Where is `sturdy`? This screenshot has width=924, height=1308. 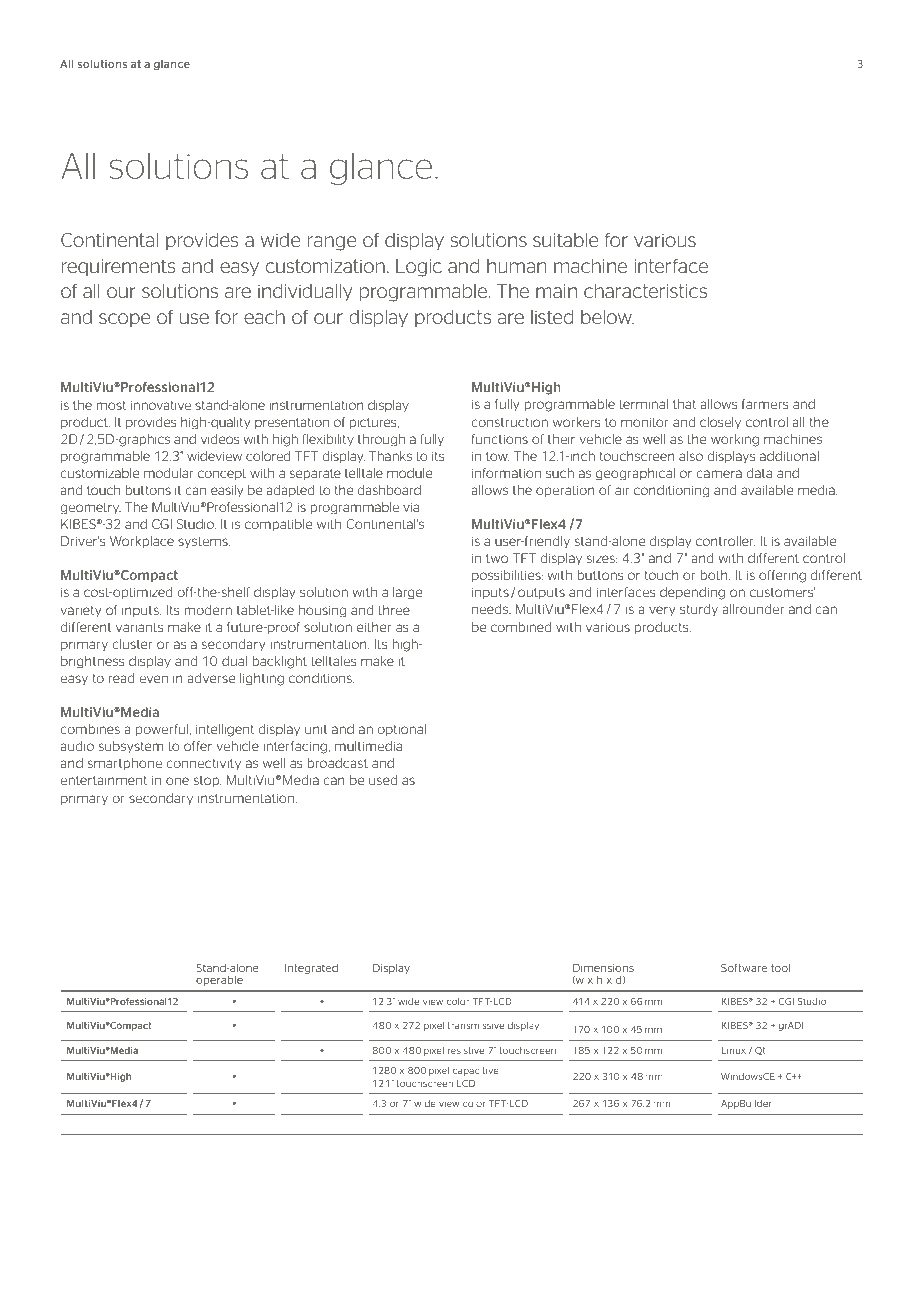 sturdy is located at coordinates (699, 610).
